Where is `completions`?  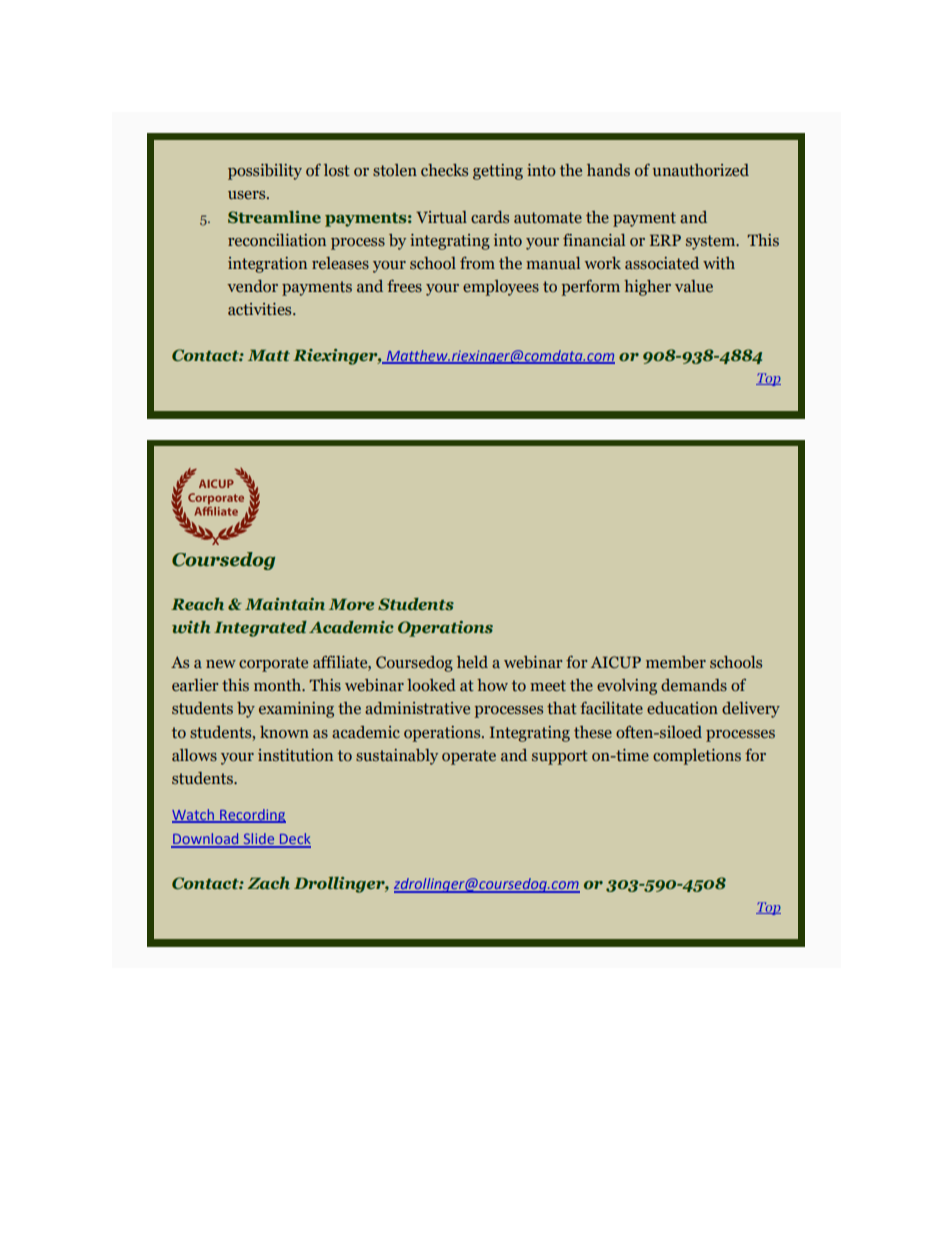 completions is located at coordinates (697, 757).
